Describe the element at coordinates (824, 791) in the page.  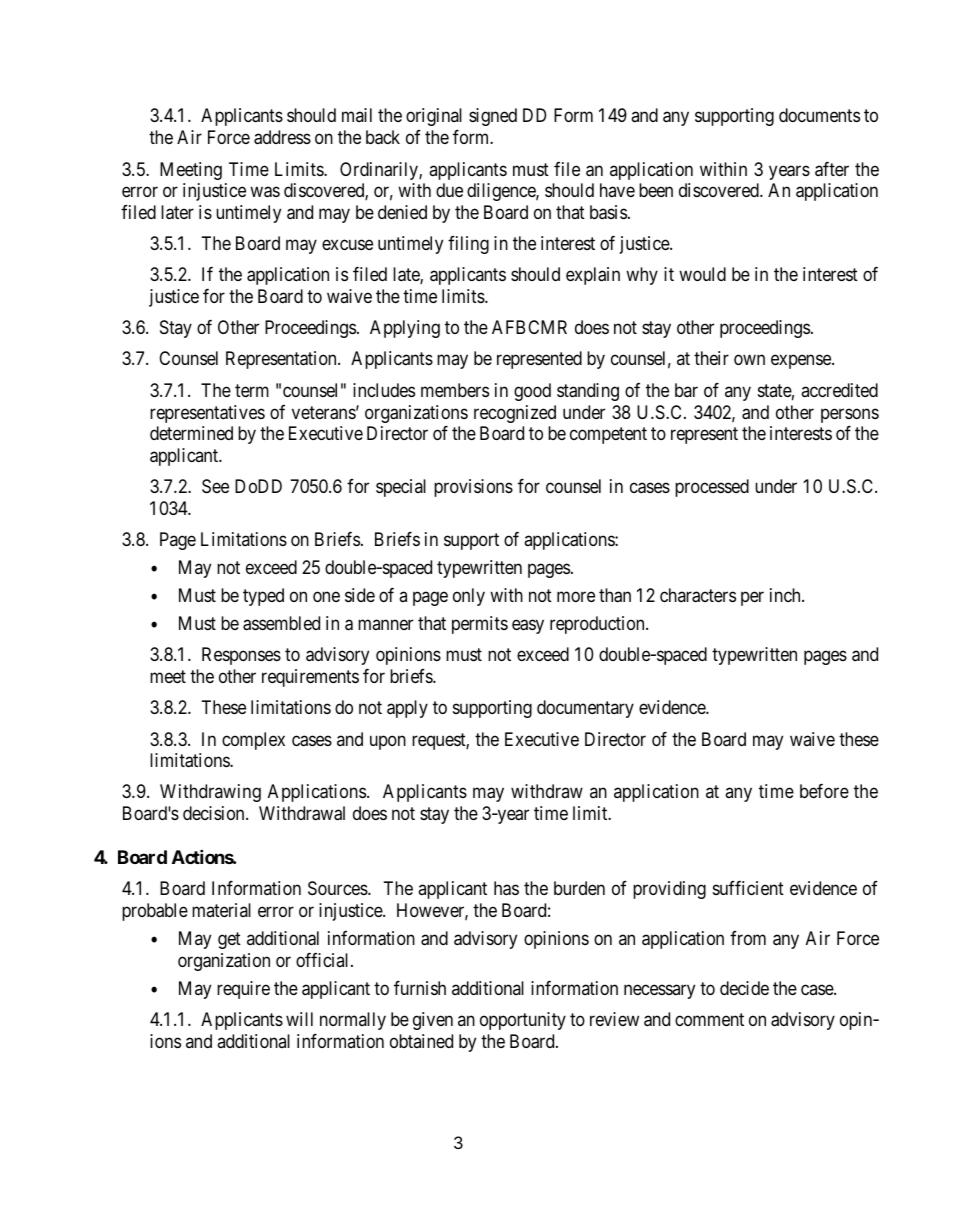
I see `before` at that location.
